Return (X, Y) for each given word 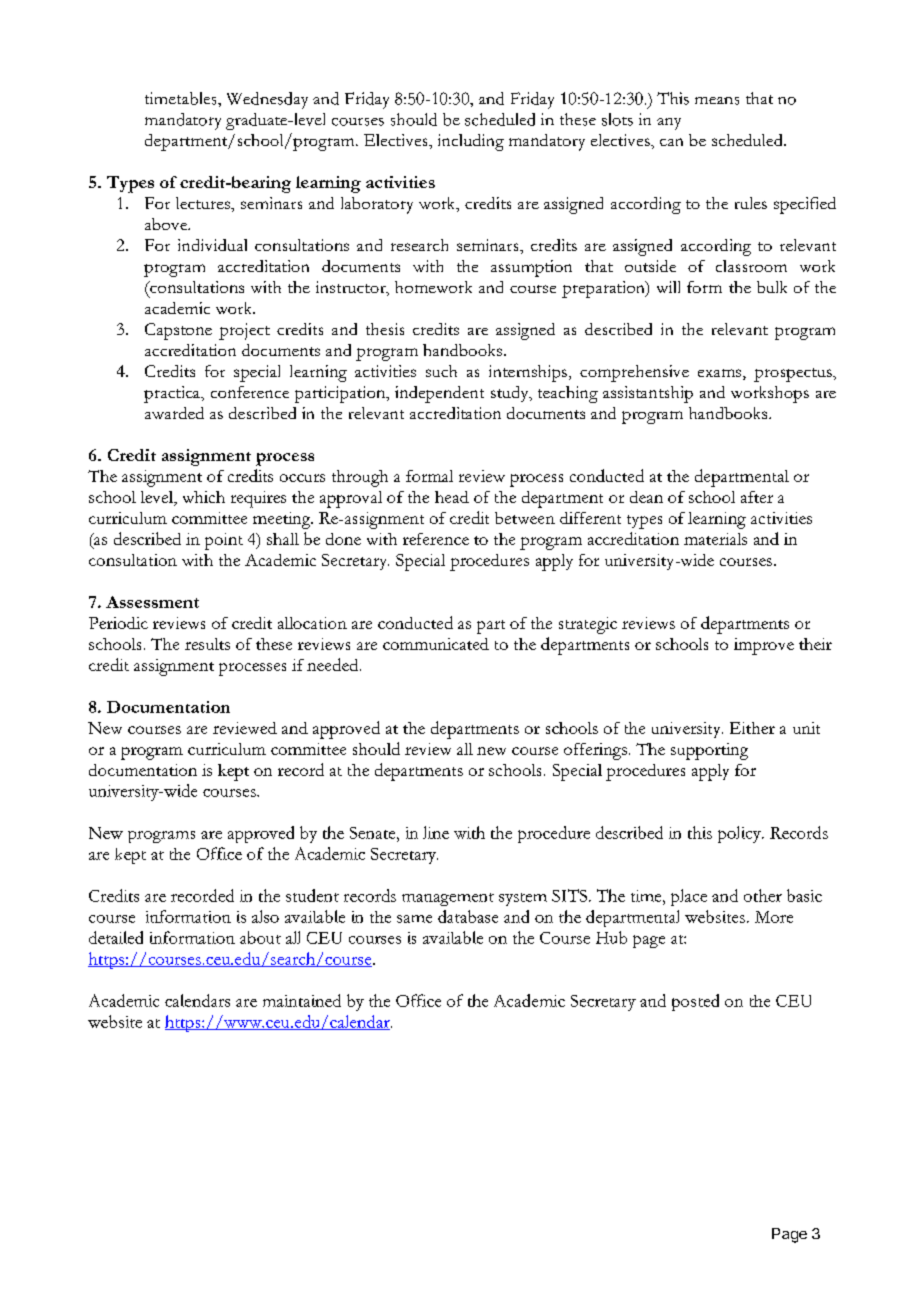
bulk (772, 287)
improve (764, 646)
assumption (531, 268)
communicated (436, 644)
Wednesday (267, 100)
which (204, 497)
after (757, 497)
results (207, 644)
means (717, 101)
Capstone (178, 331)
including (471, 142)
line (436, 832)
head (452, 497)
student (312, 895)
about (260, 937)
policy (740, 834)
